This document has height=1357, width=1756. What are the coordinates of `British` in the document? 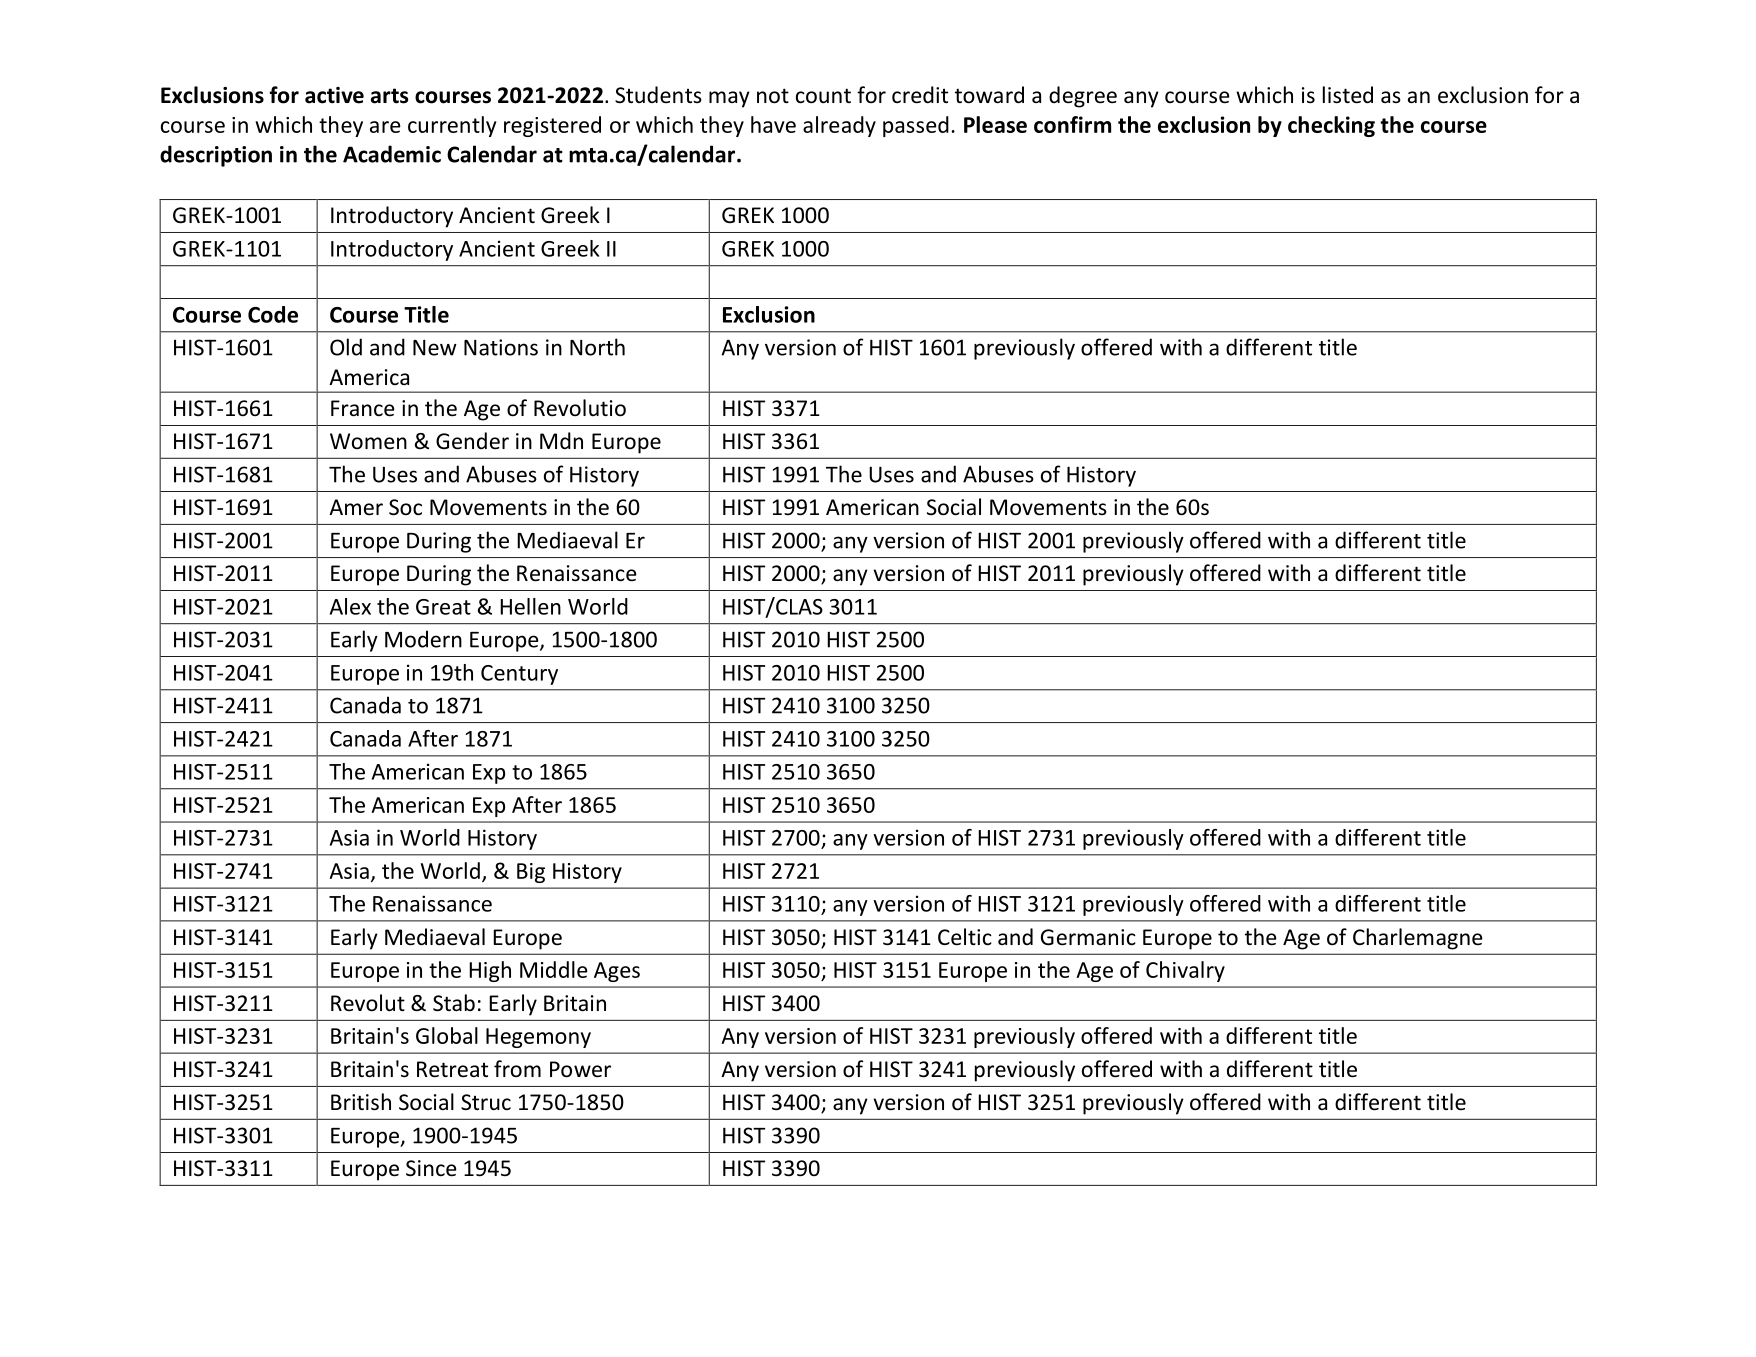 It's located at (361, 1102).
